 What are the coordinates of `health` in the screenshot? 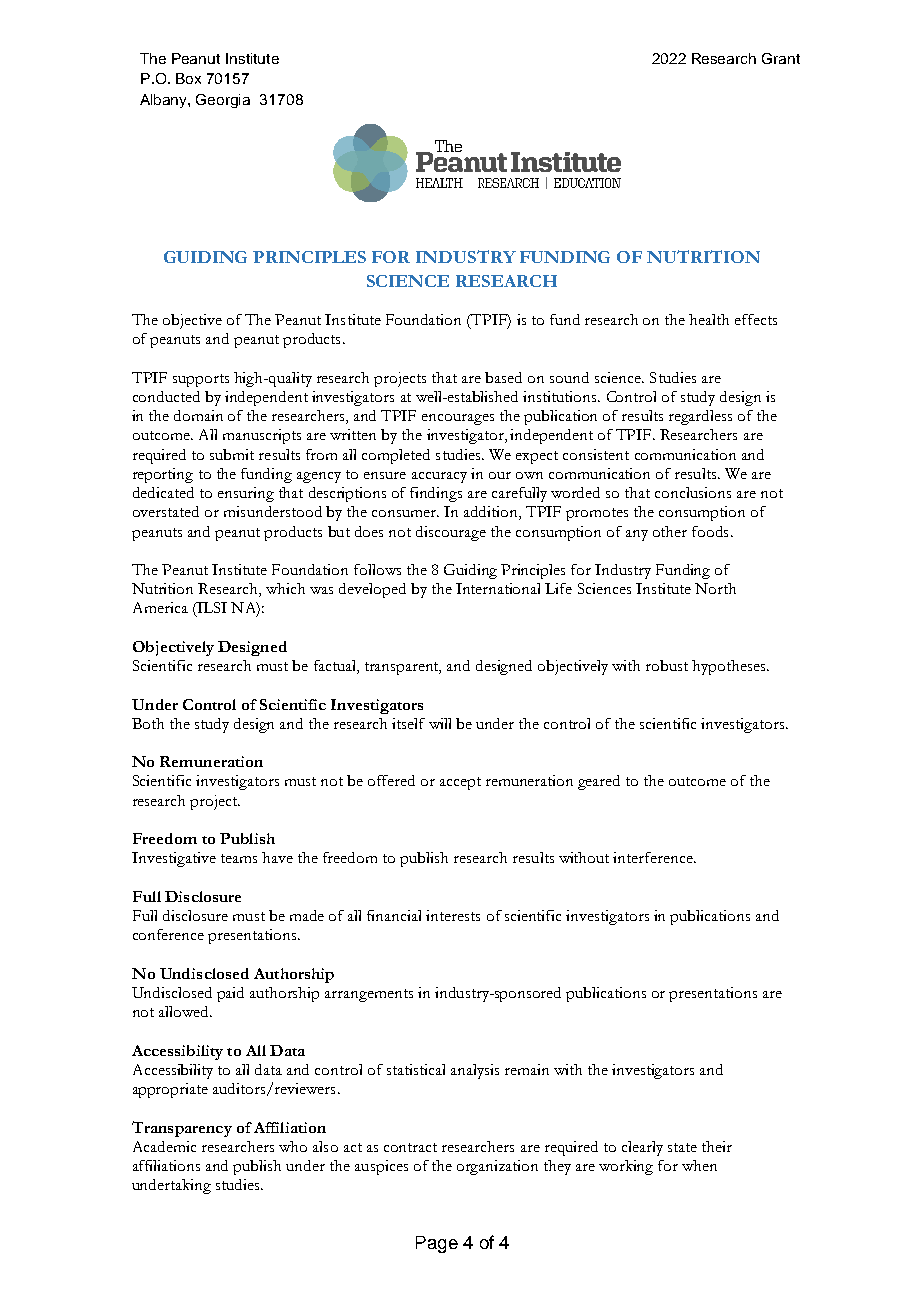 It's located at (709, 319).
